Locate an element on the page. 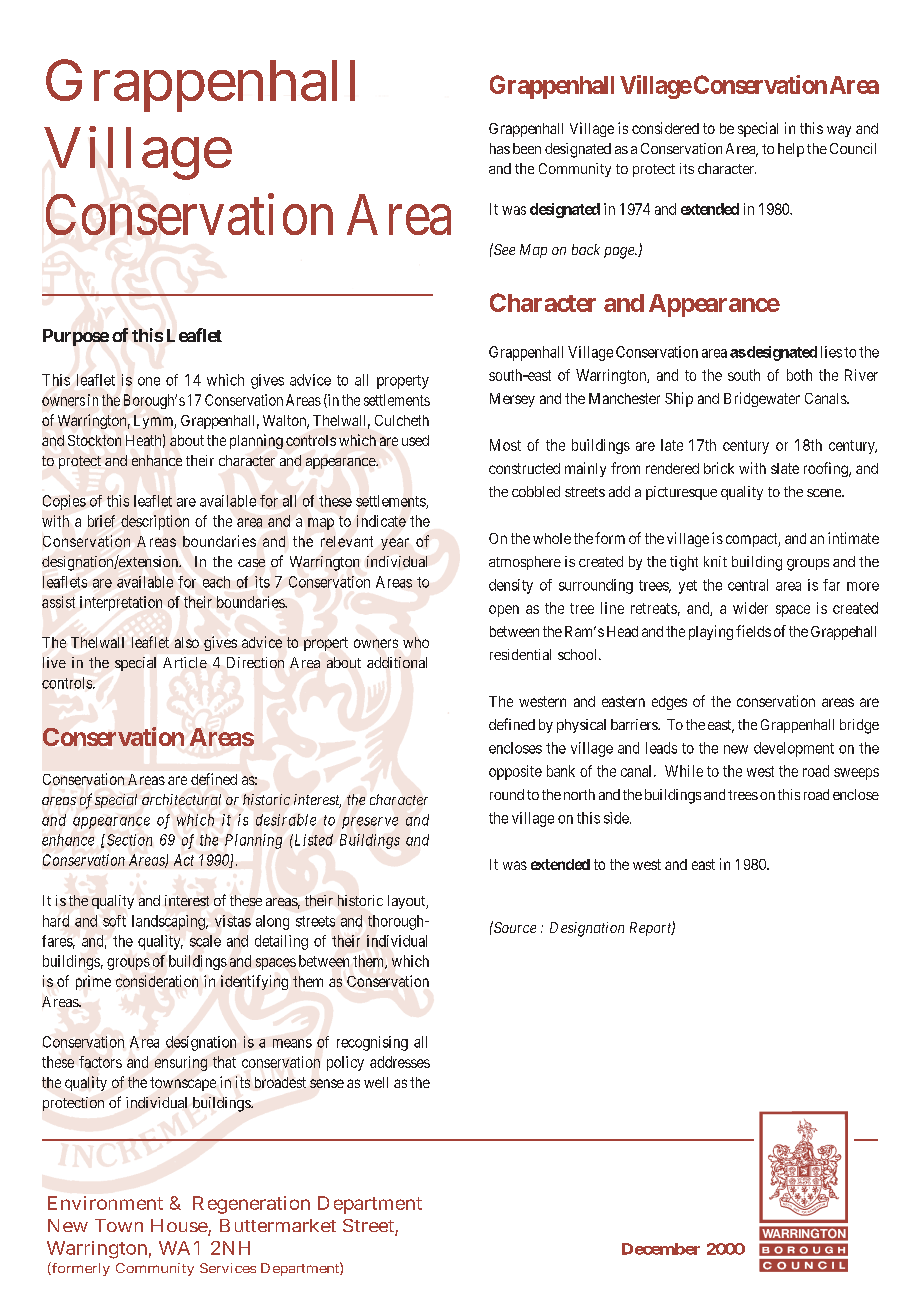  December is located at coordinates (661, 1249).
